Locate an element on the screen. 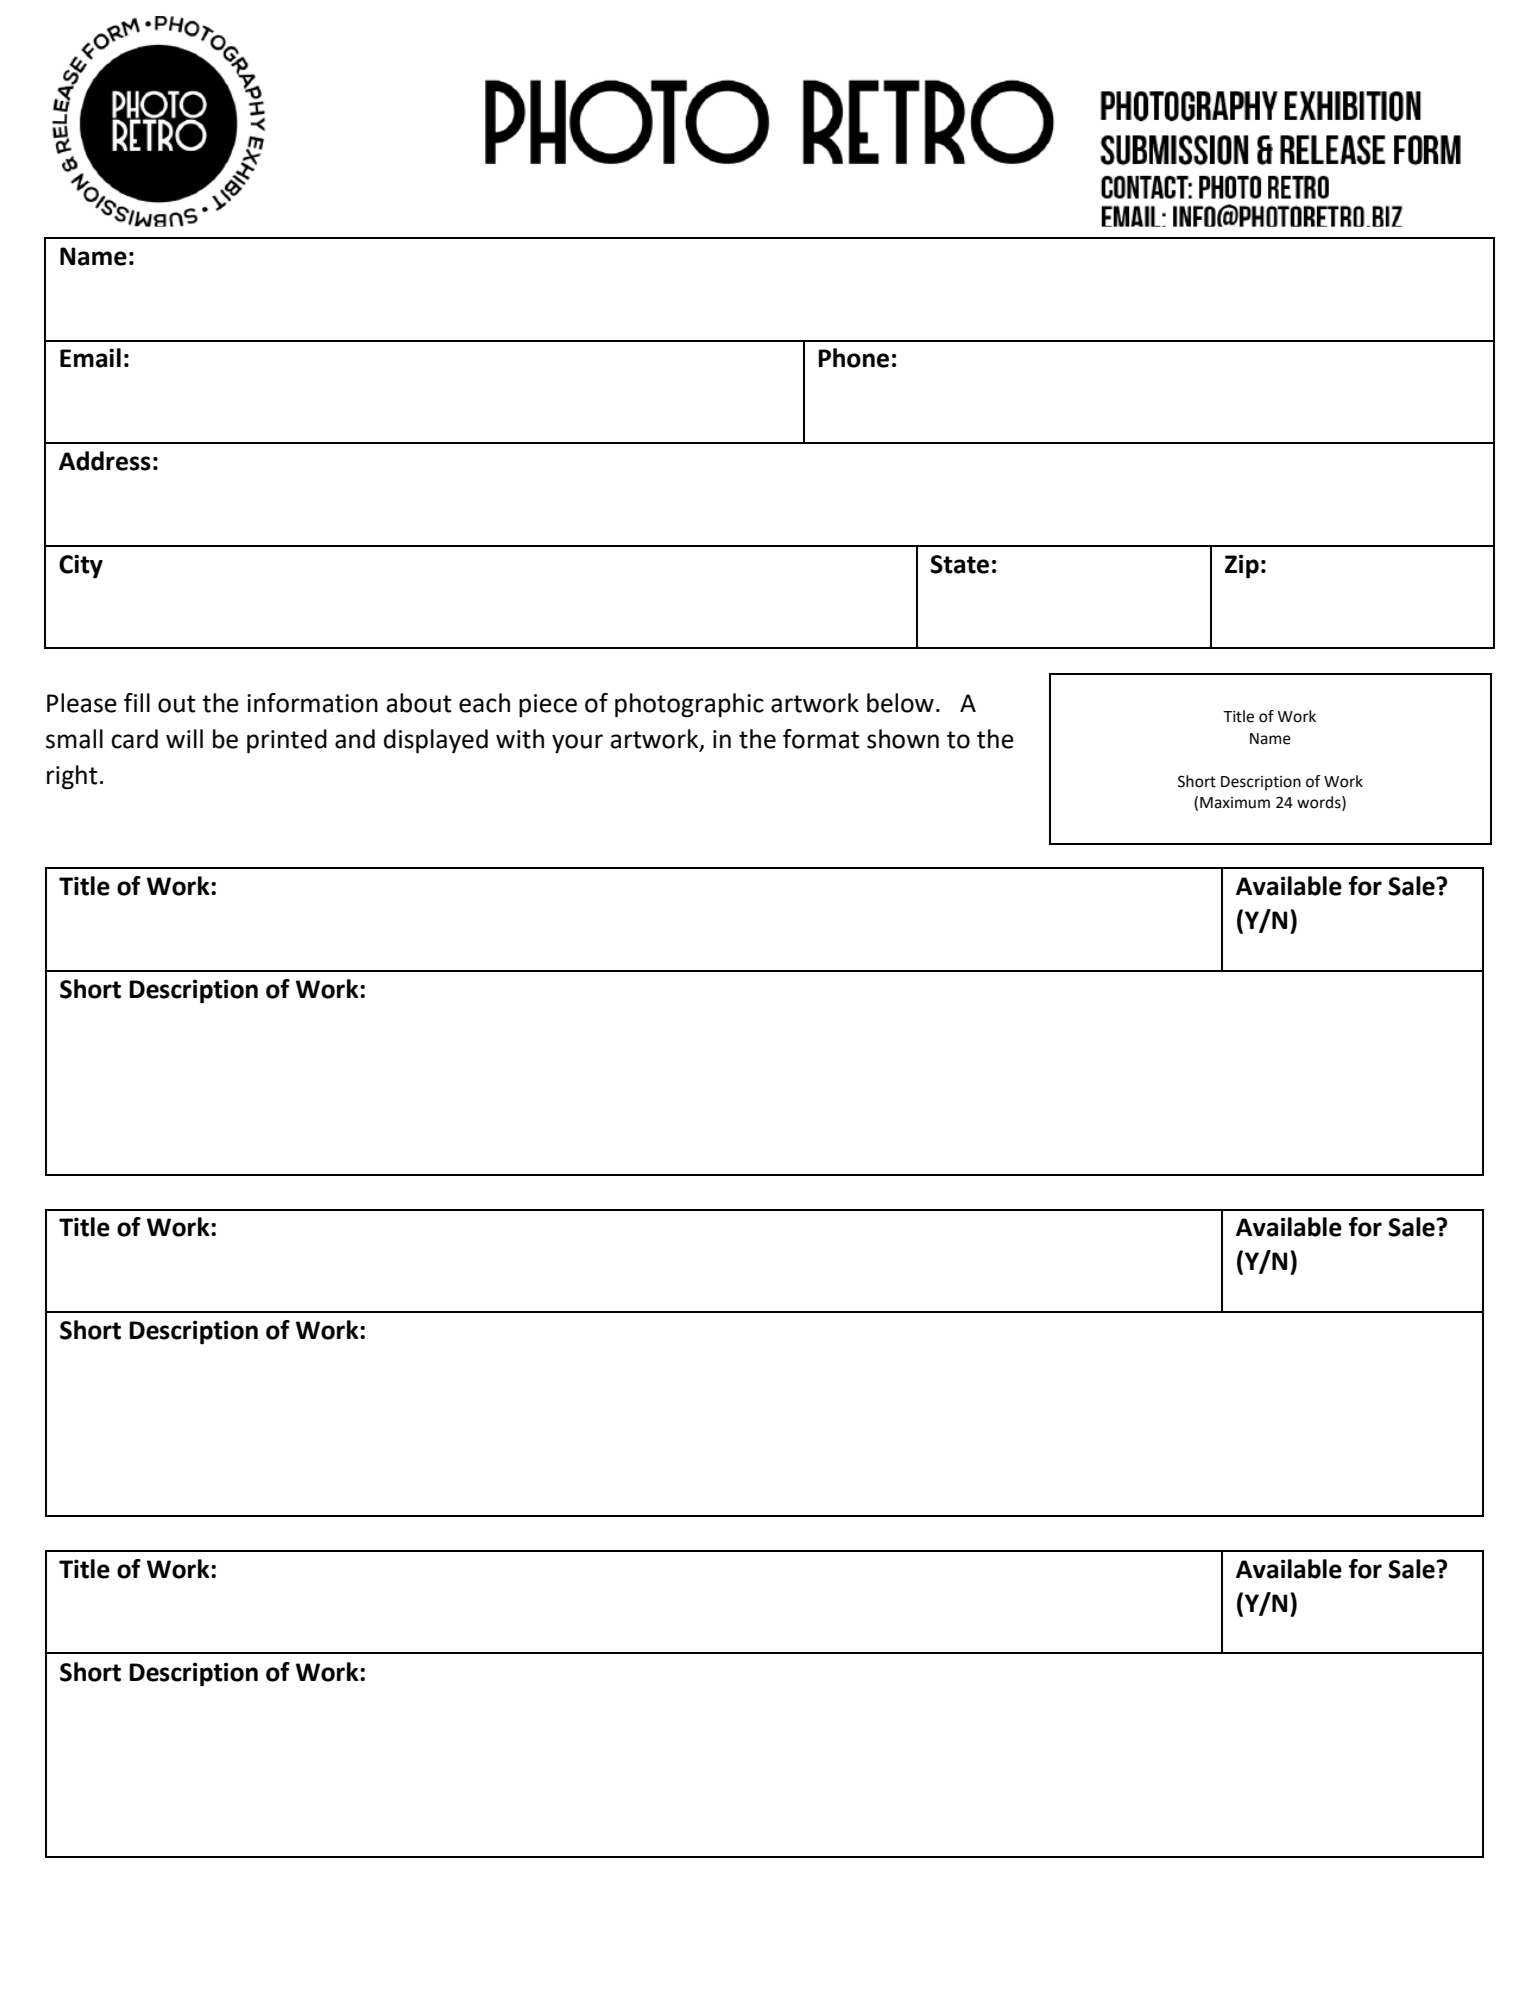 Image resolution: width=1539 pixels, height=1991 pixels. Please is located at coordinates (82, 703).
